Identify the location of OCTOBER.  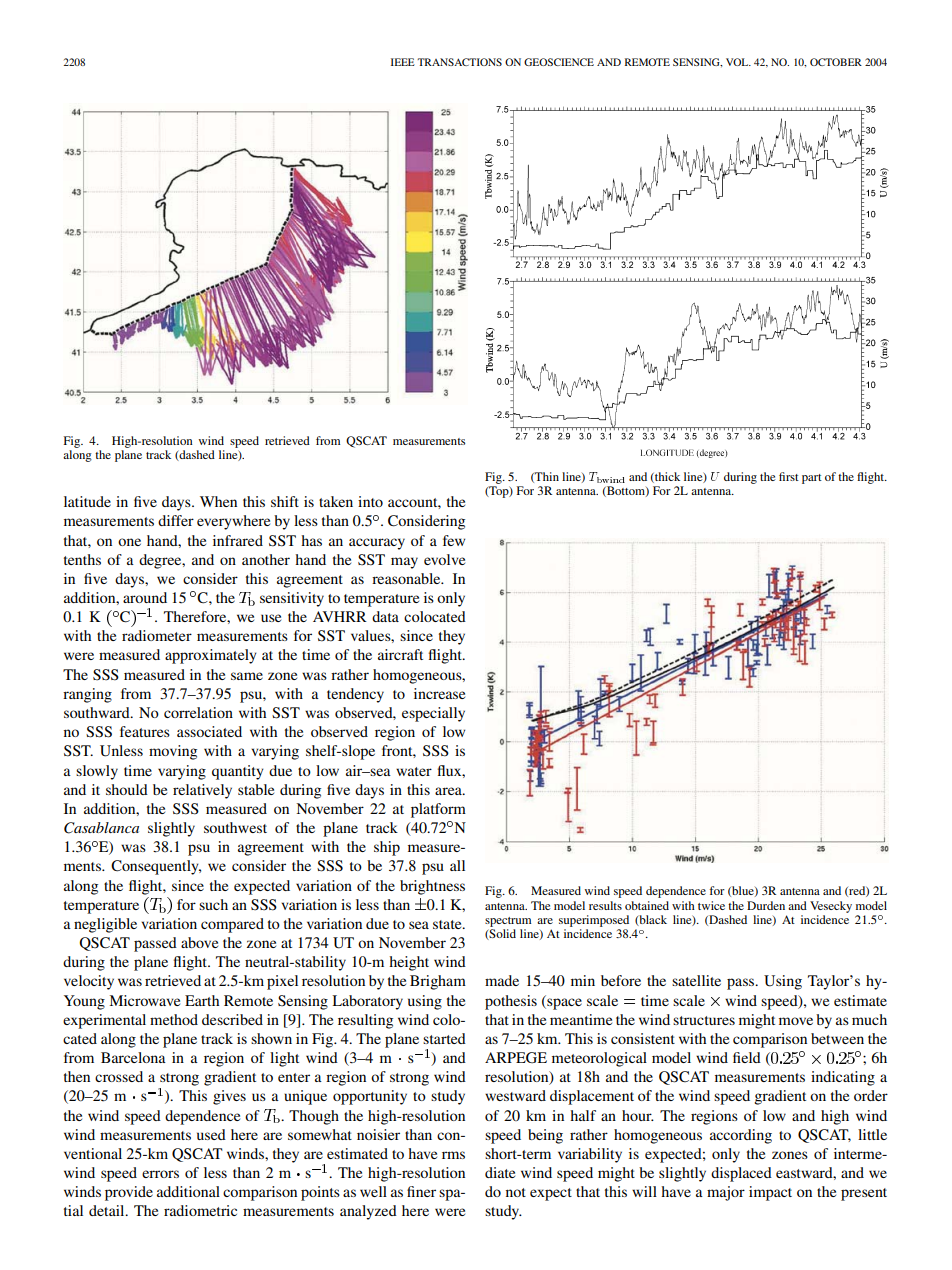
(836, 62).
